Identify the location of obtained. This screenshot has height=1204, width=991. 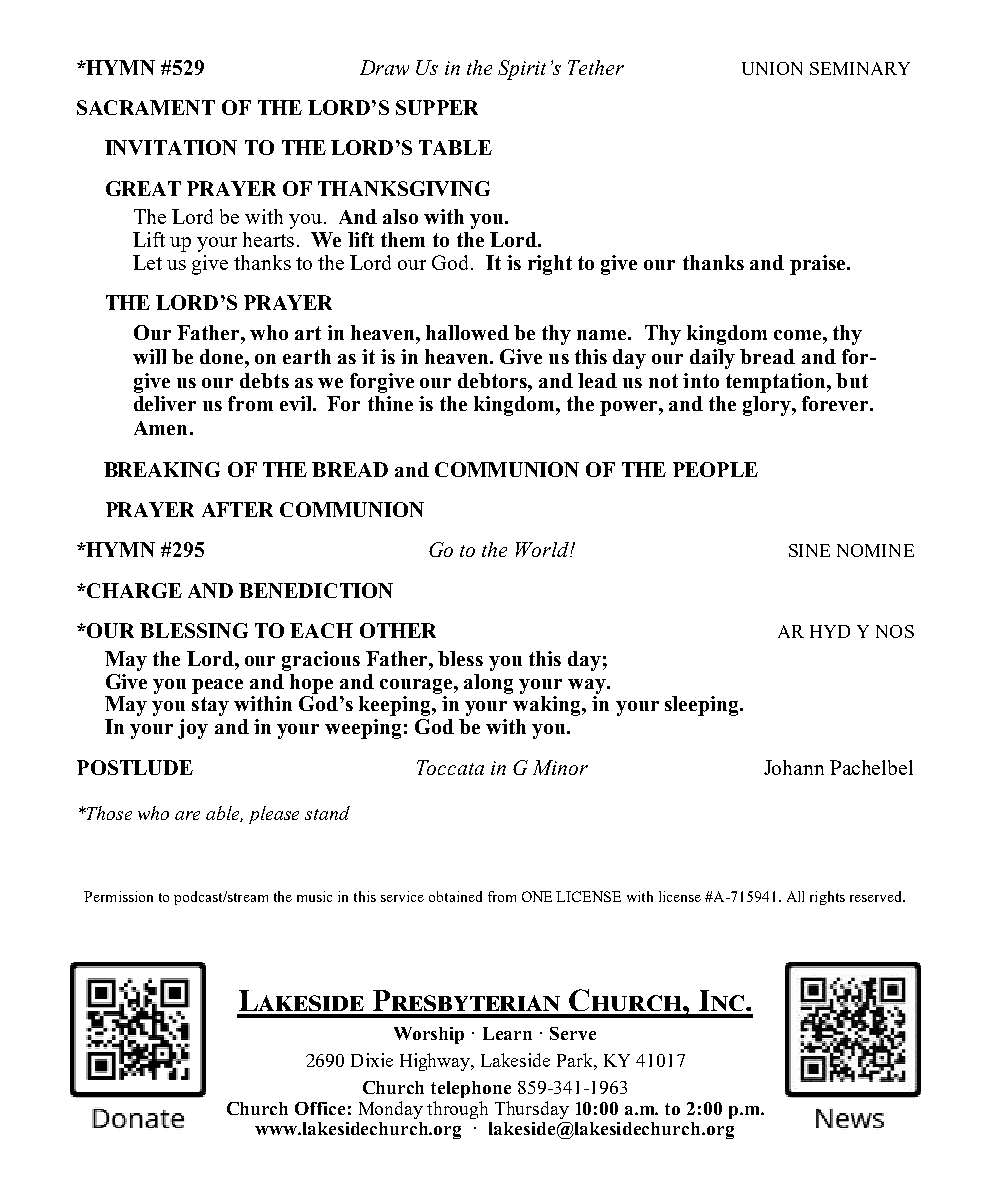
(455, 896).
